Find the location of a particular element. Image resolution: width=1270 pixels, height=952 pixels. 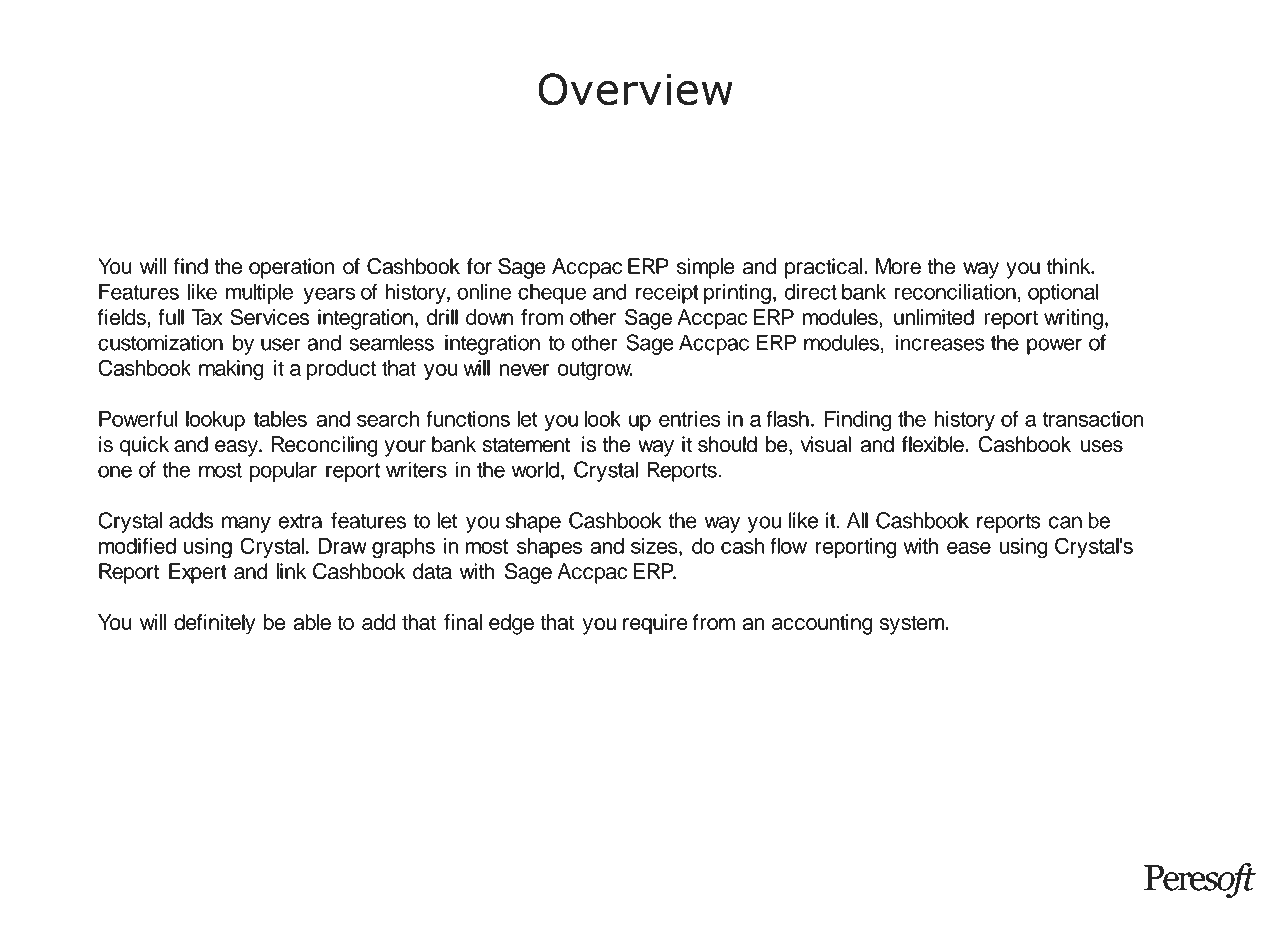

Overview is located at coordinates (635, 89).
